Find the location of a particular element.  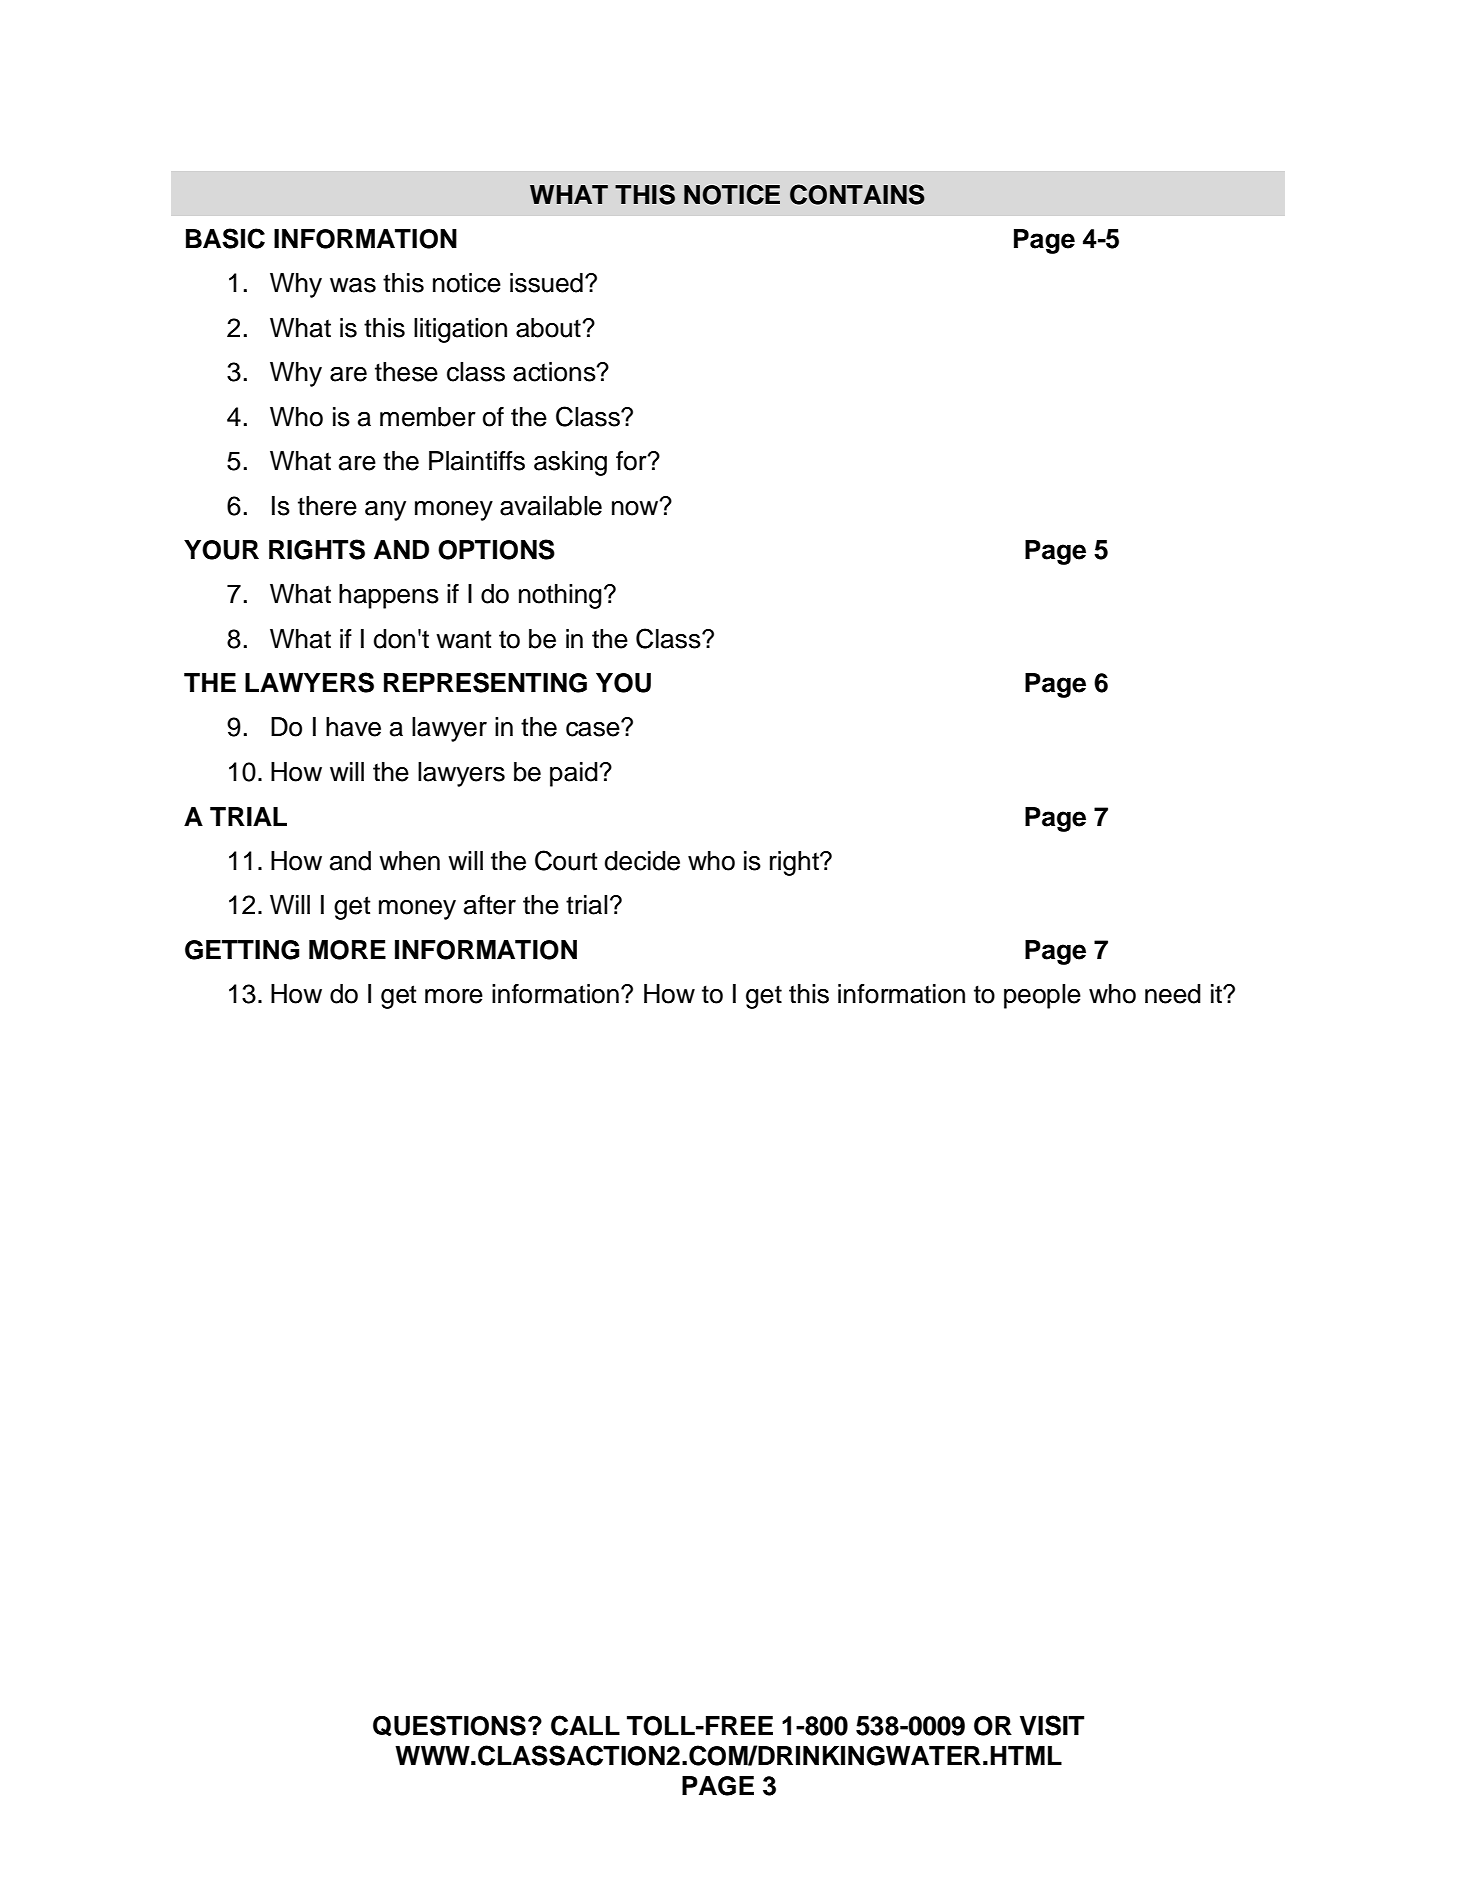

CALL is located at coordinates (585, 1725).
